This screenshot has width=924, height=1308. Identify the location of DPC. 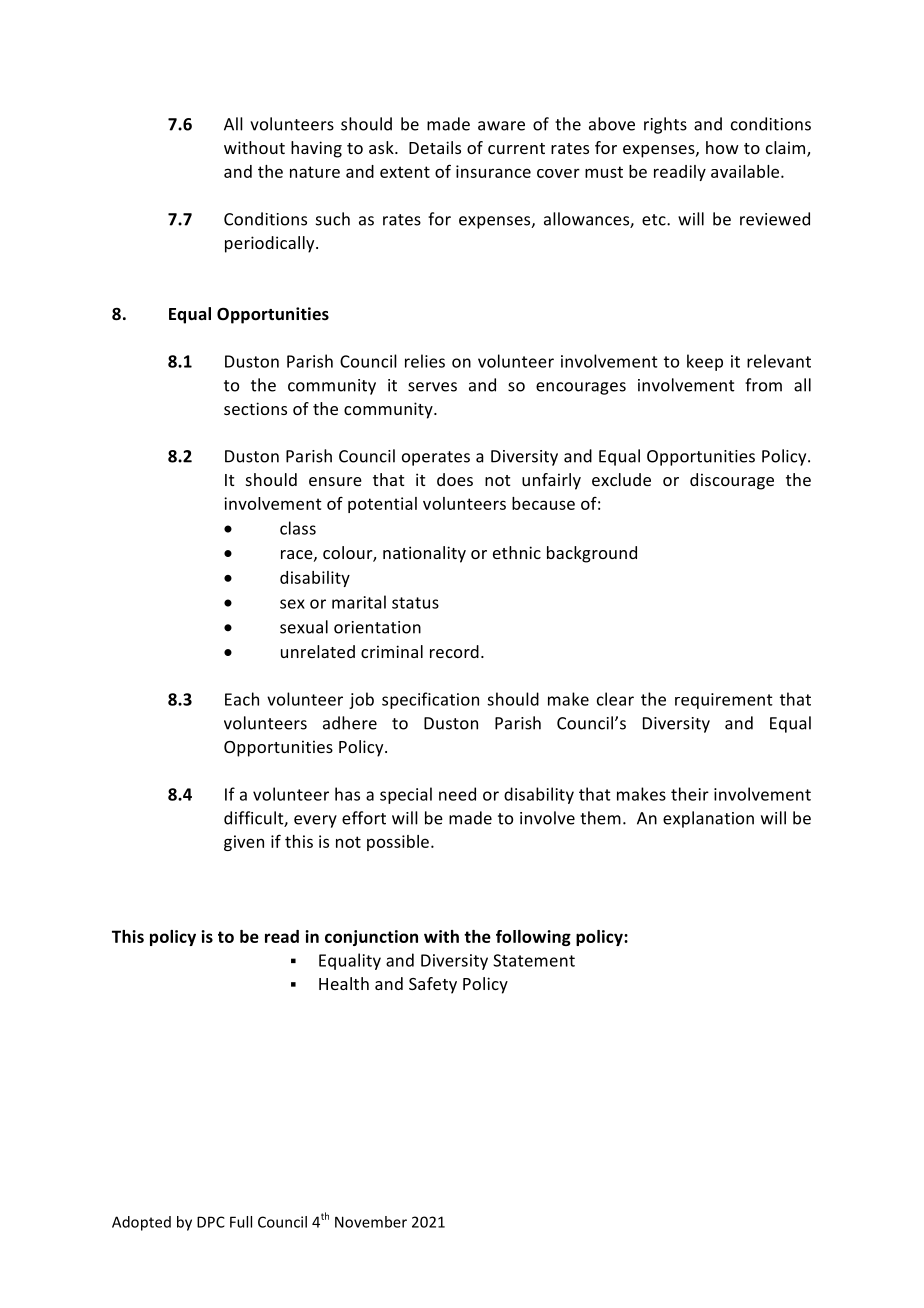
(211, 1222).
